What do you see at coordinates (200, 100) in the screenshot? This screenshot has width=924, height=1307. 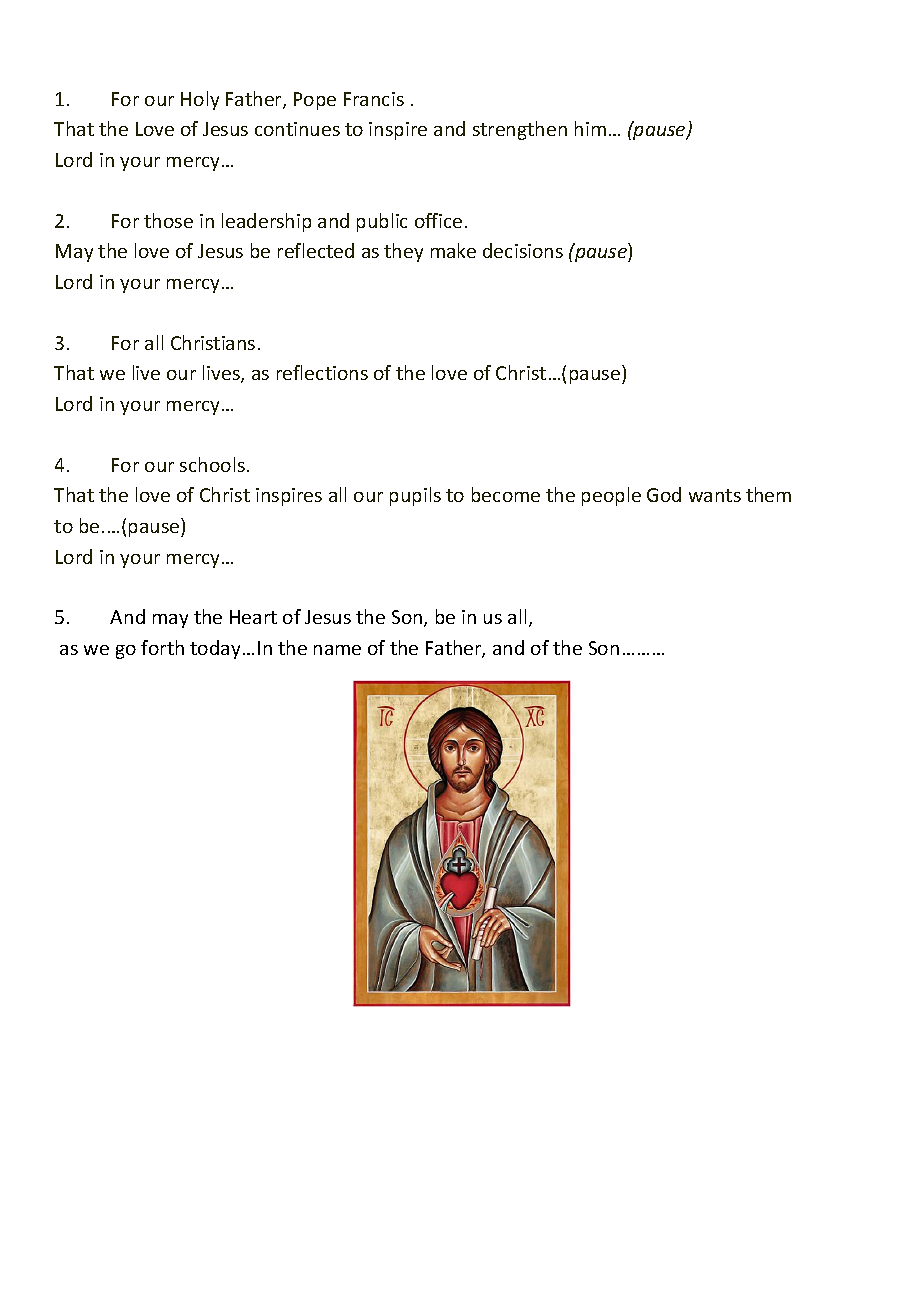 I see `Holy` at bounding box center [200, 100].
